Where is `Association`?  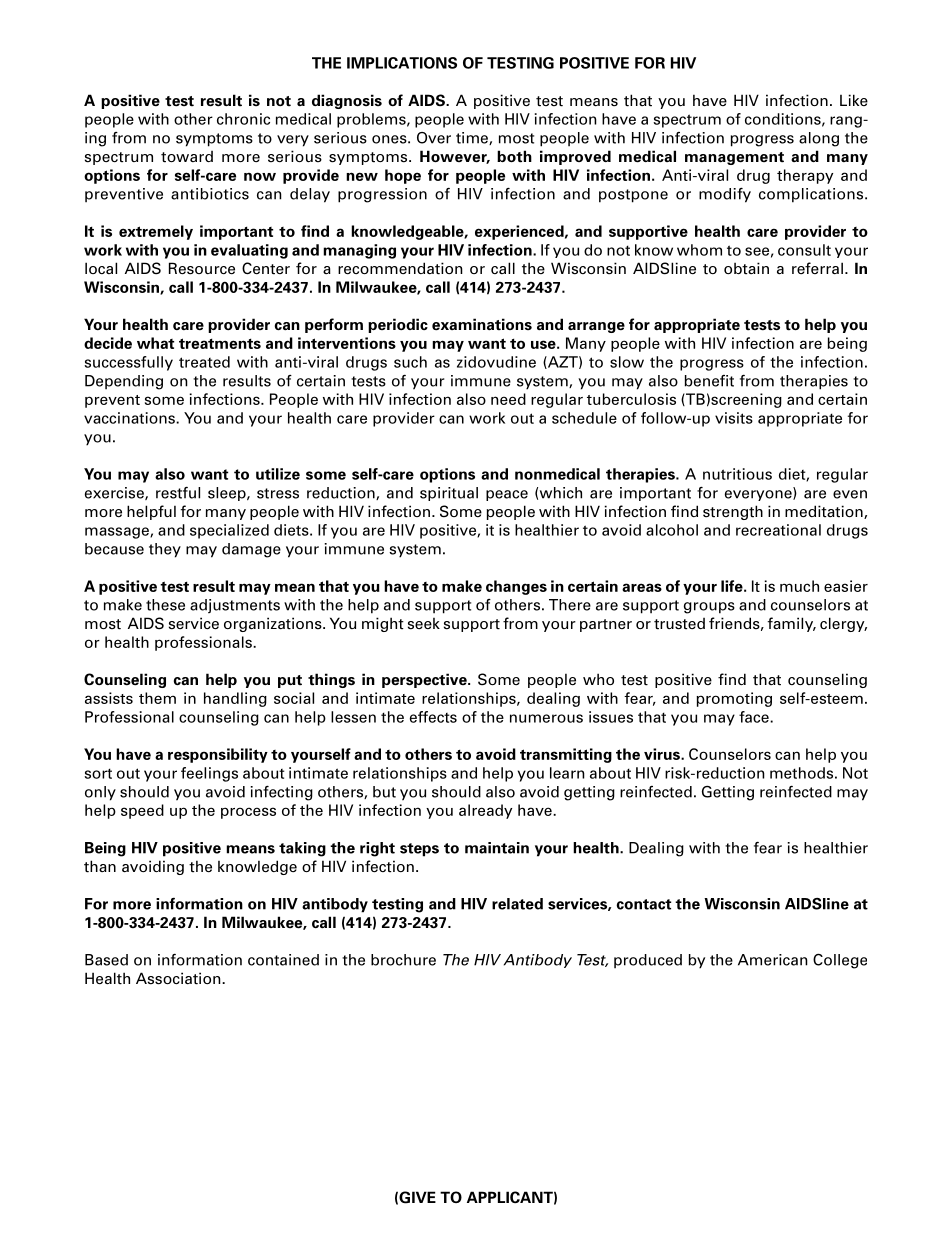
Association is located at coordinates (179, 978).
